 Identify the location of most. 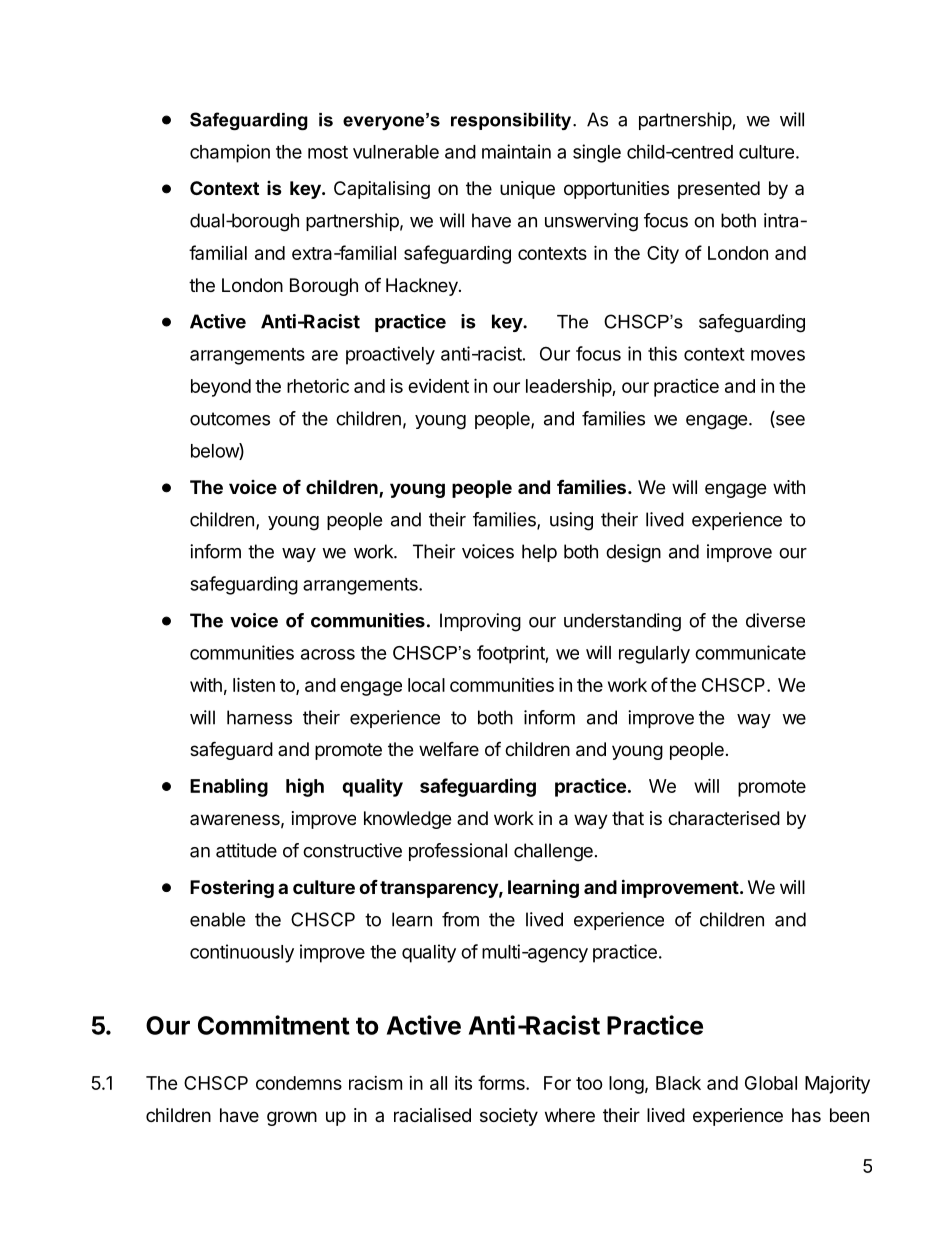
(328, 152).
